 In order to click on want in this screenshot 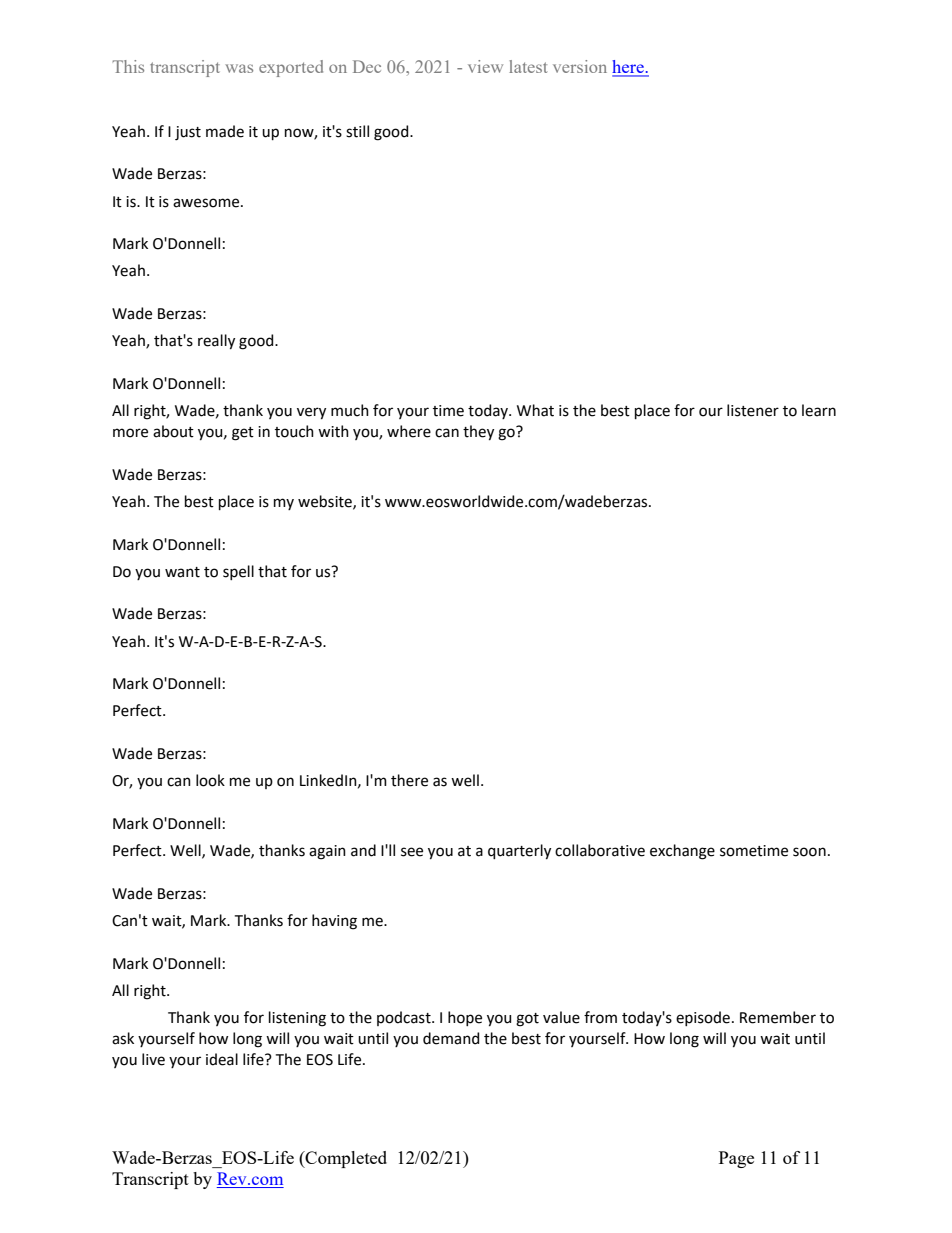, I will do `click(182, 572)`.
